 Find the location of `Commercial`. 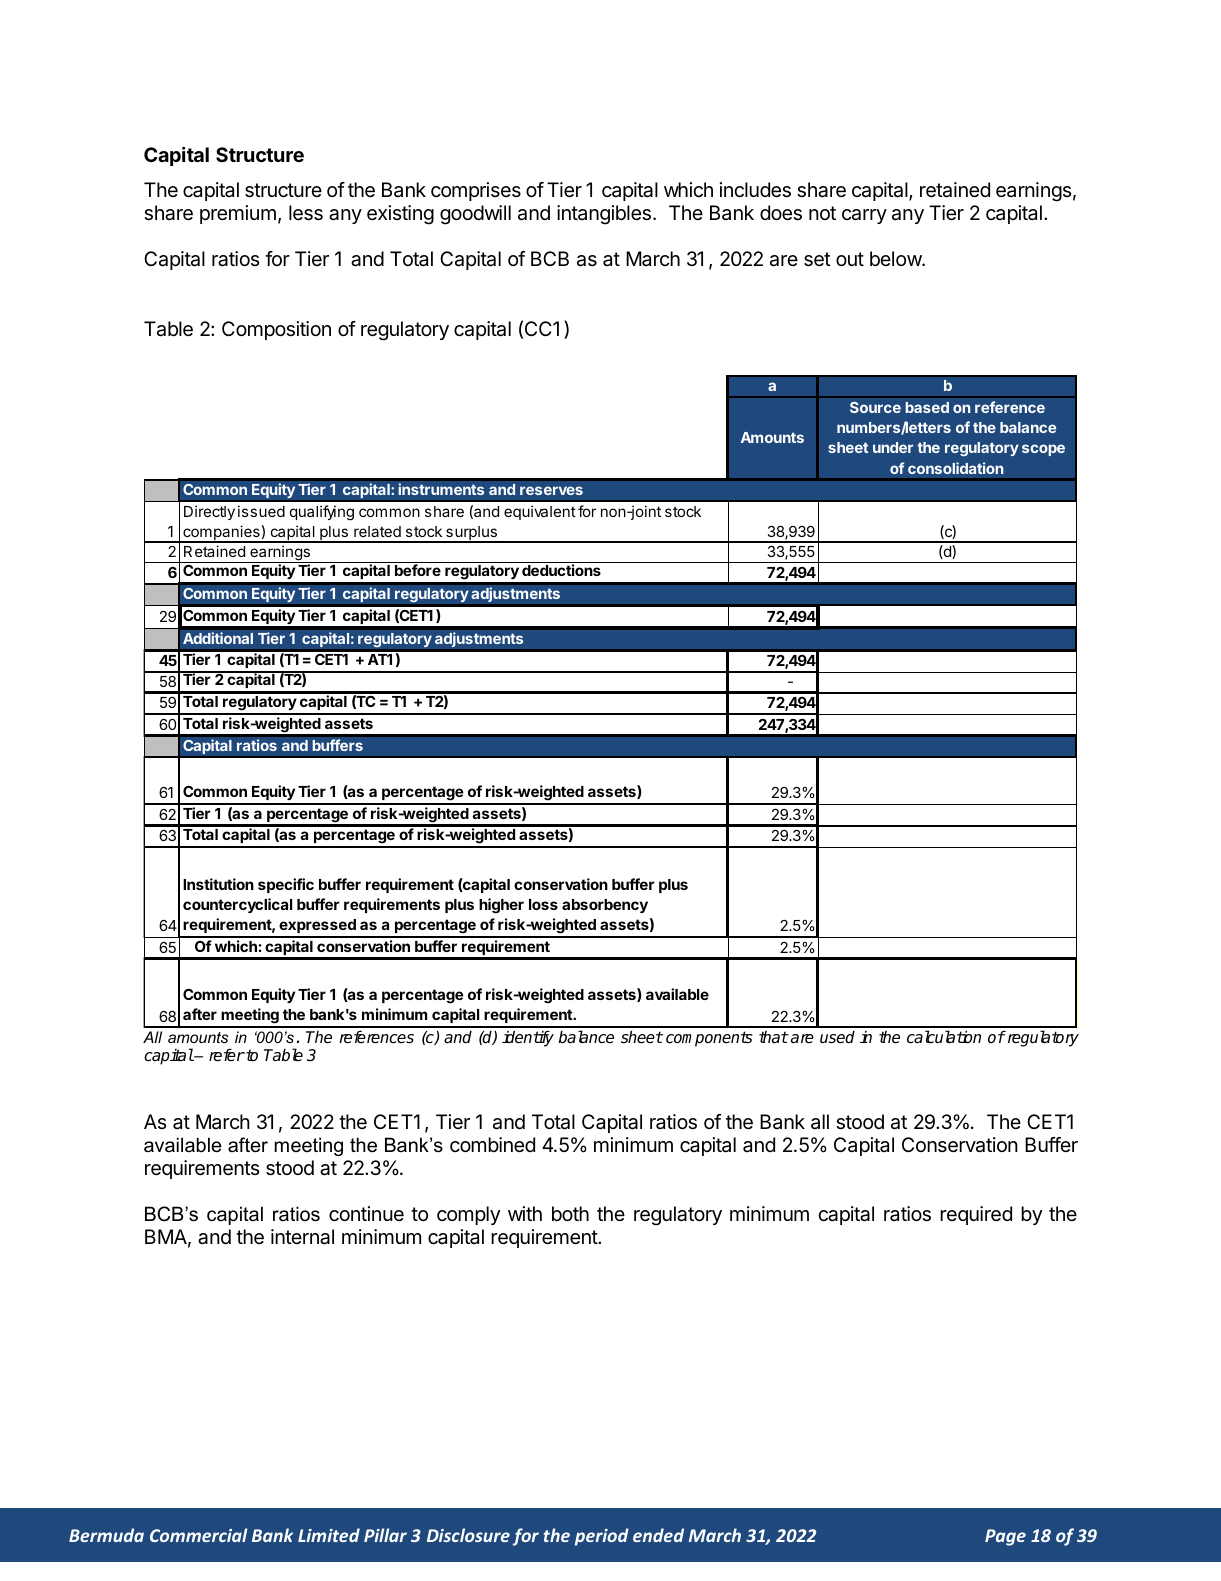

Commercial is located at coordinates (198, 1535).
